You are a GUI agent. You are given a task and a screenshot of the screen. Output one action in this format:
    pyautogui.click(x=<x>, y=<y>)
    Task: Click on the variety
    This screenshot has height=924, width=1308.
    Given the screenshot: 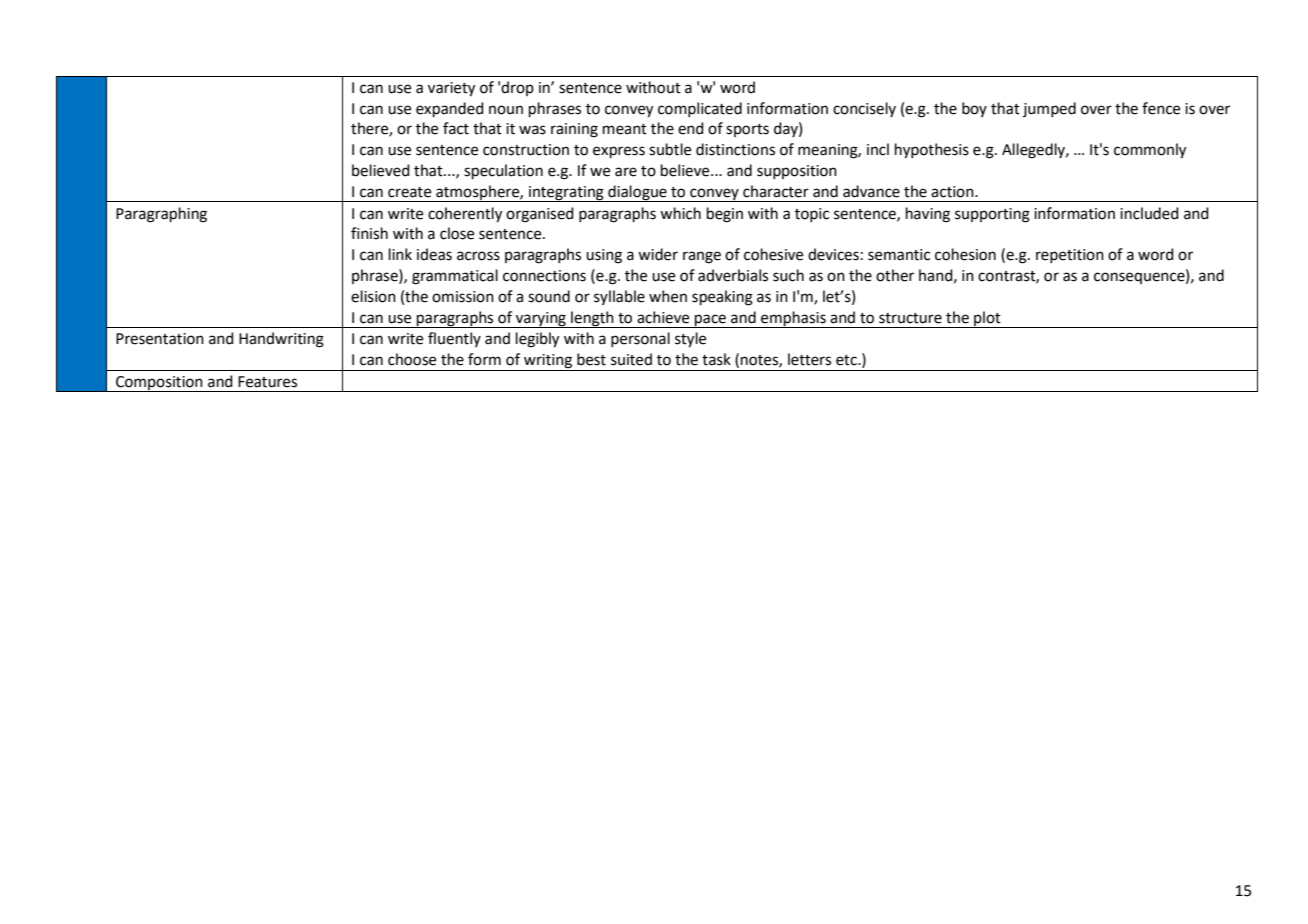 What is the action you would take?
    pyautogui.click(x=451, y=89)
